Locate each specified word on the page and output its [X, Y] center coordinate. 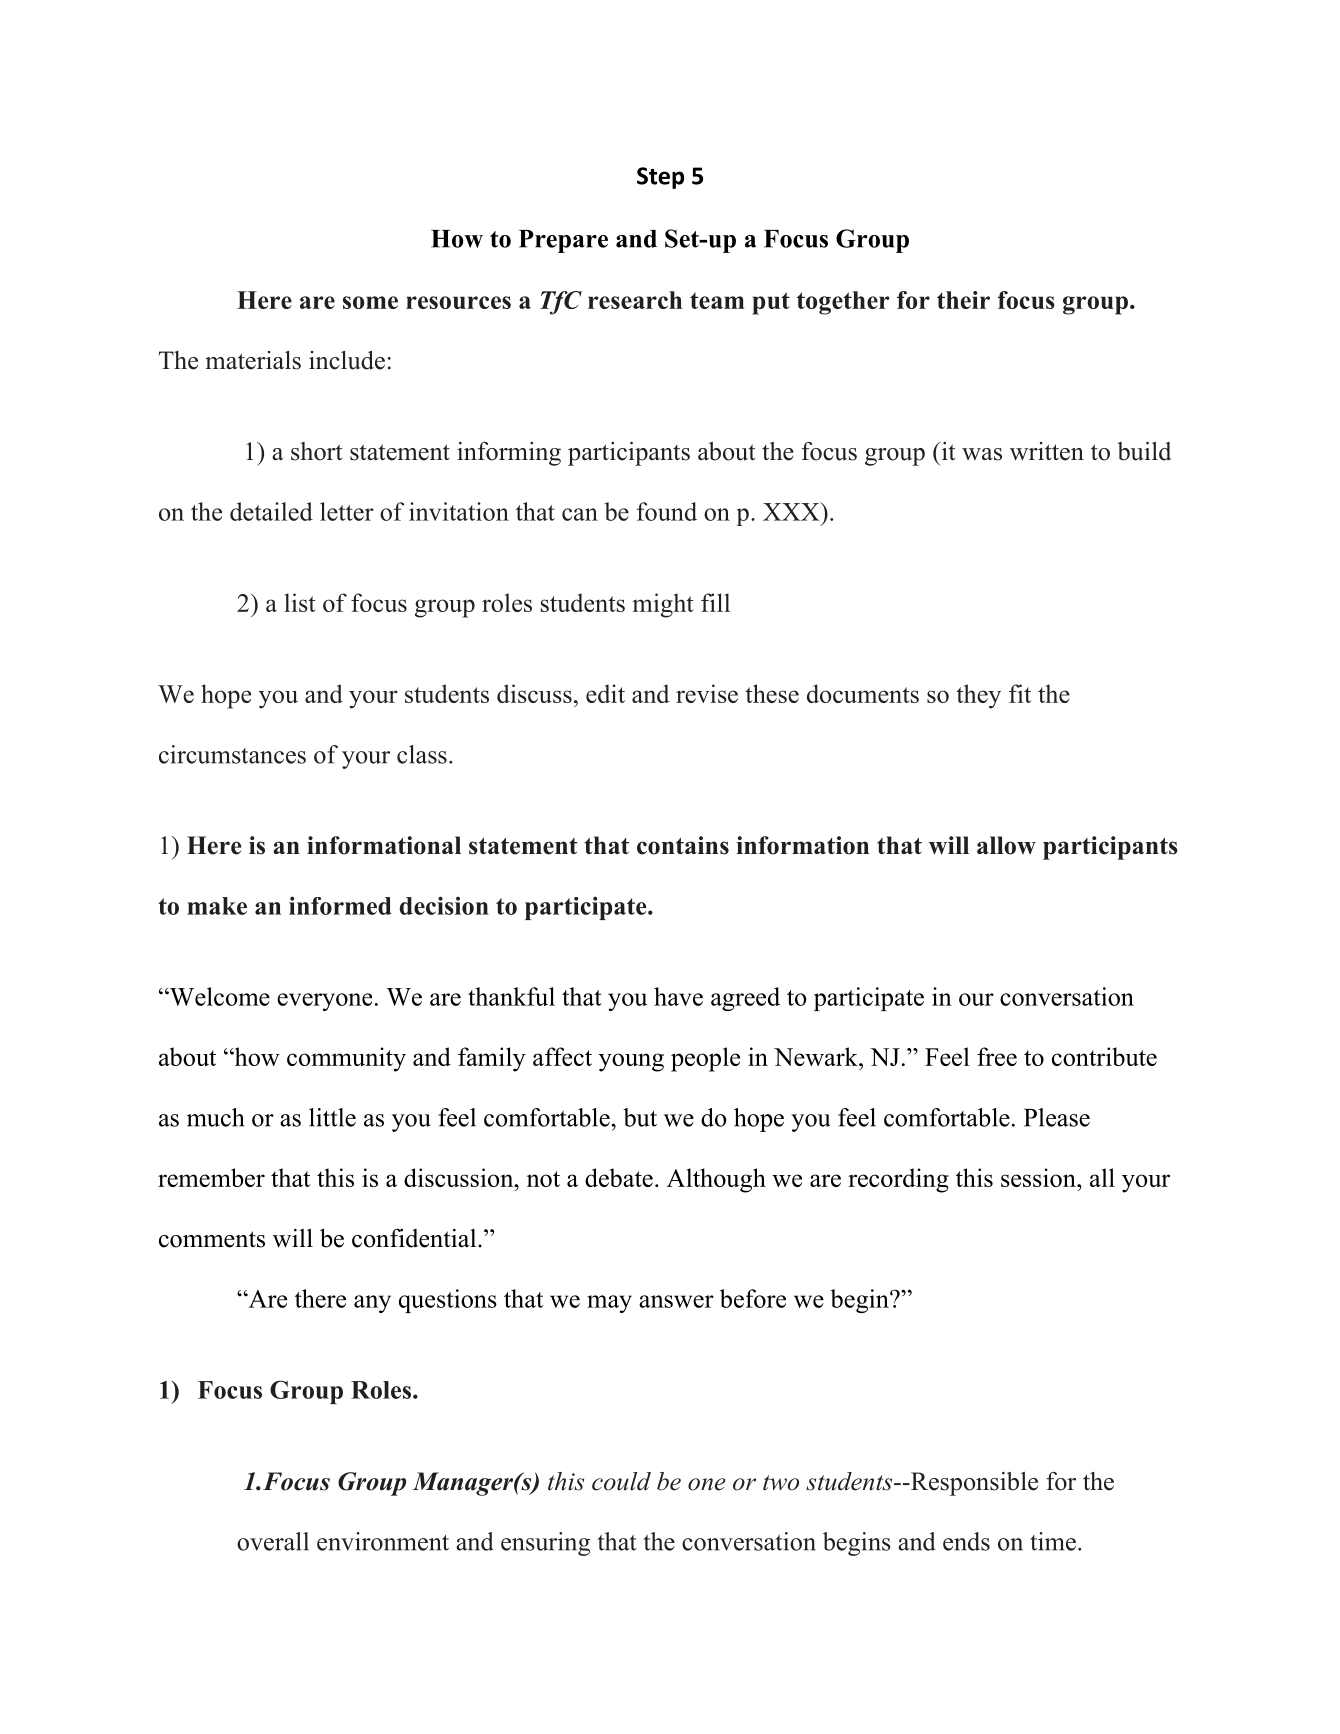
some [370, 302]
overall [273, 1541]
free [997, 1056]
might [663, 605]
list [300, 602]
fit [1020, 693]
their [963, 300]
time [1053, 1541]
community [346, 1059]
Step [660, 178]
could [621, 1481]
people [705, 1059]
